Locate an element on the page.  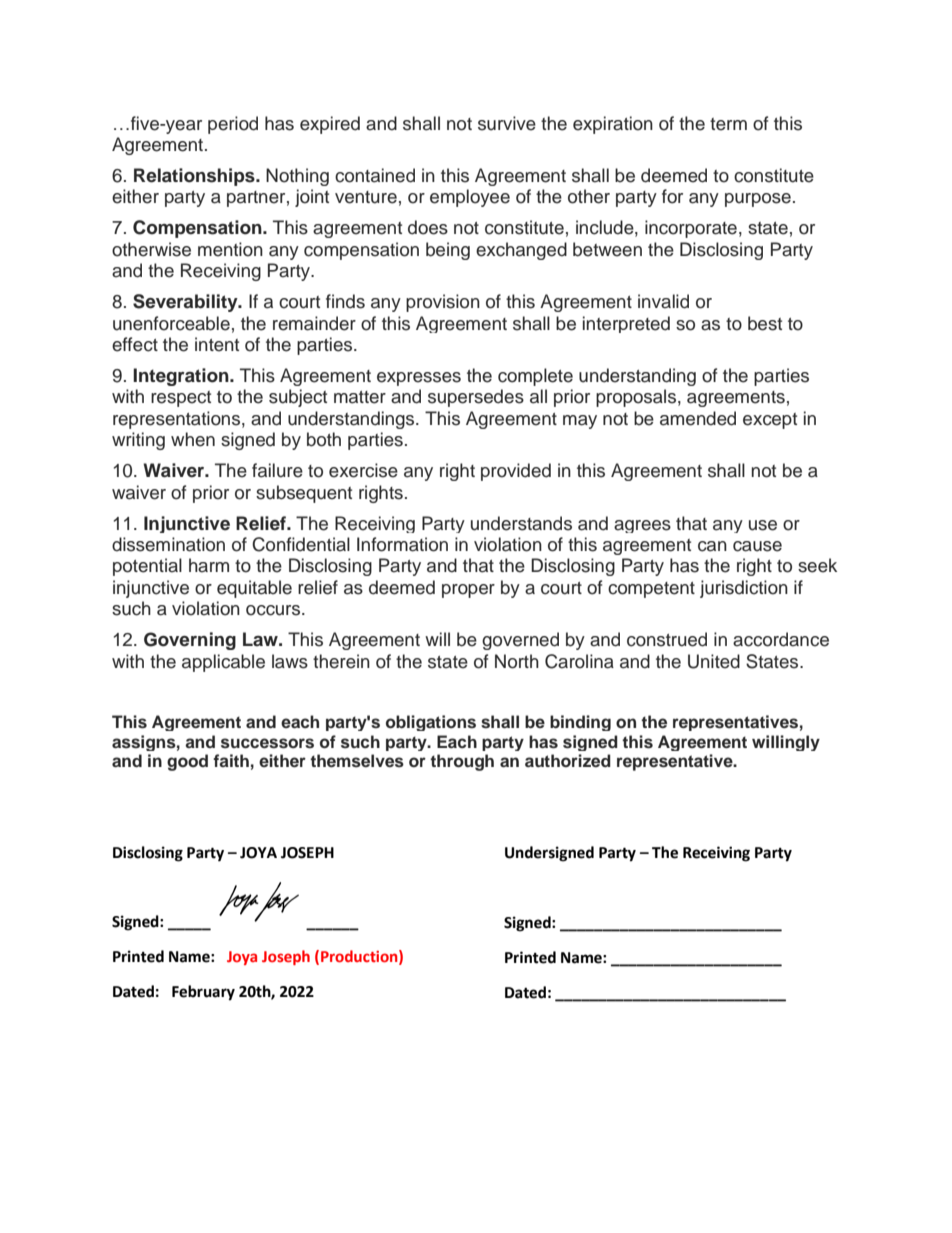
proper is located at coordinates (468, 591).
